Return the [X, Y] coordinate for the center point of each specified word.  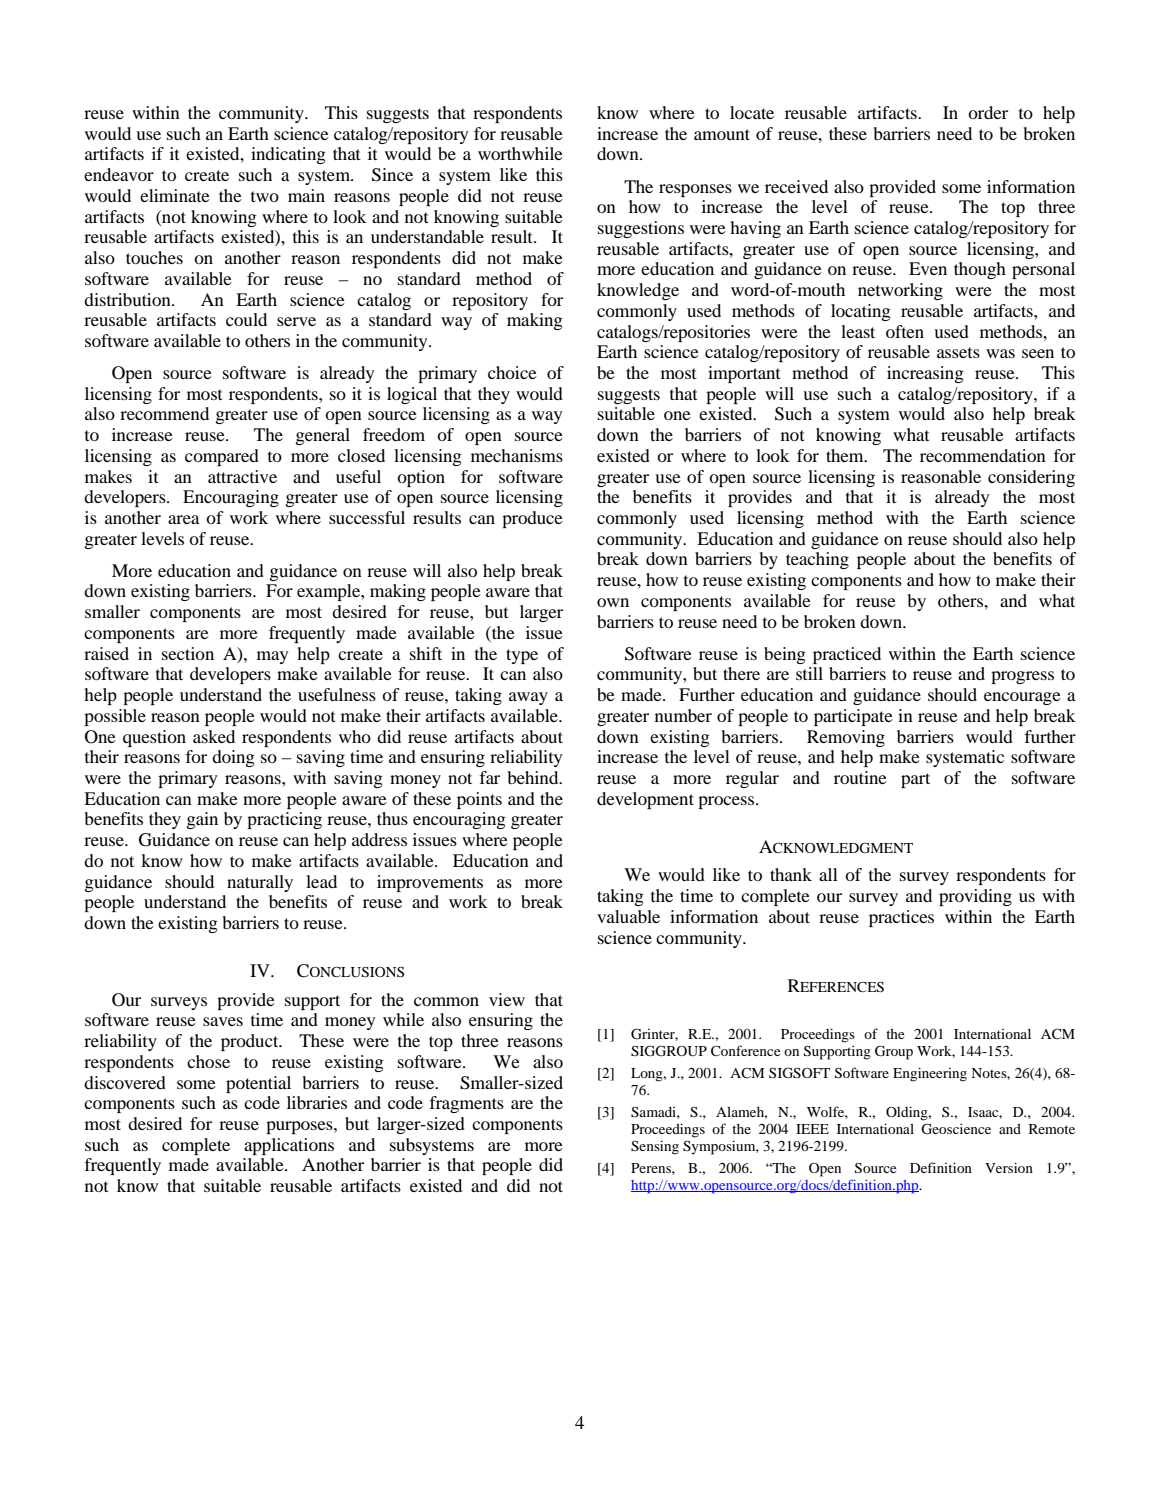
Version [1009, 1167]
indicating [288, 155]
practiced [847, 655]
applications [289, 1146]
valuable [628, 916]
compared [222, 457]
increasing [925, 374]
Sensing [655, 1147]
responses [695, 190]
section [188, 653]
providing [975, 897]
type [522, 656]
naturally [260, 883]
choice [512, 372]
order [988, 112]
